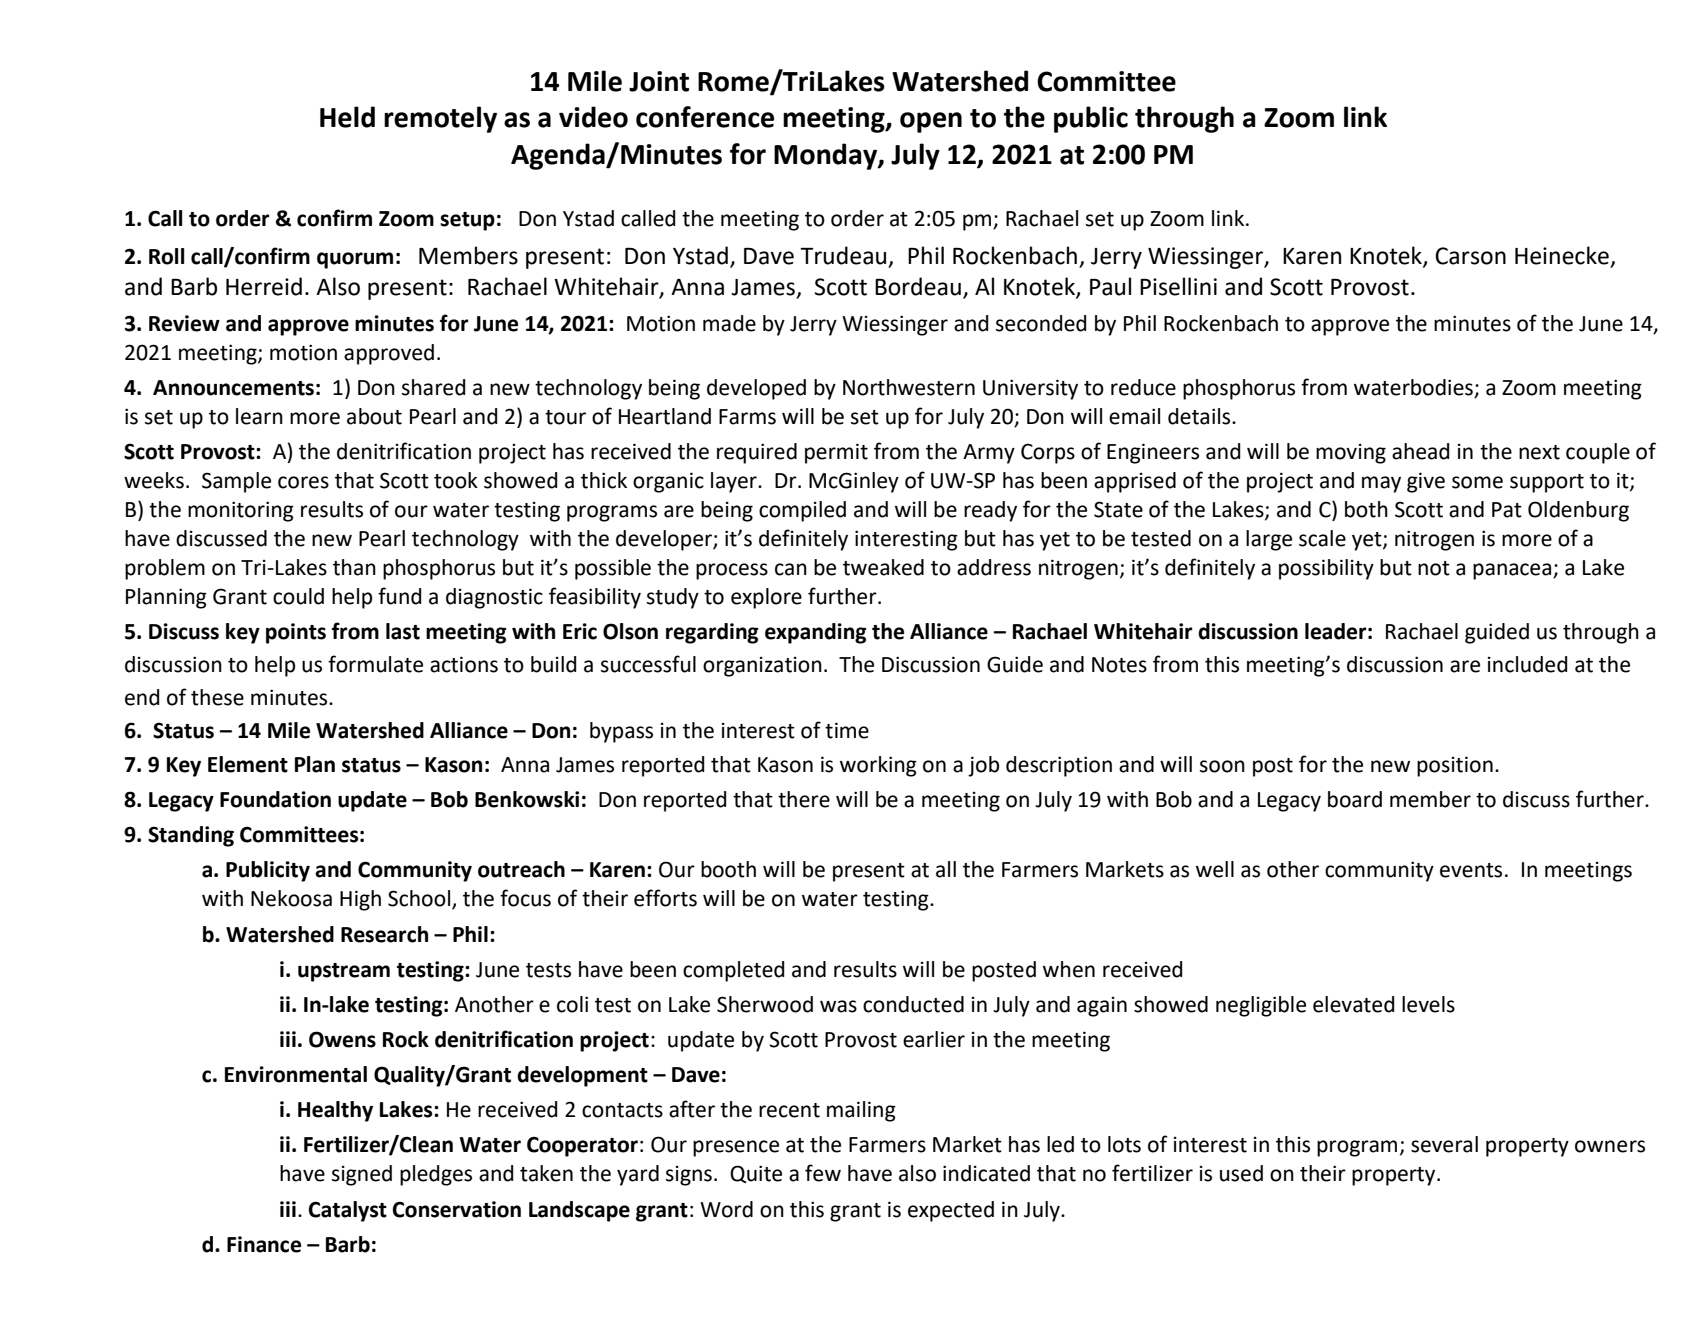 The width and height of the page is (1706, 1318). Describe the element at coordinates (1470, 256) in the page. I see `Carson` at that location.
